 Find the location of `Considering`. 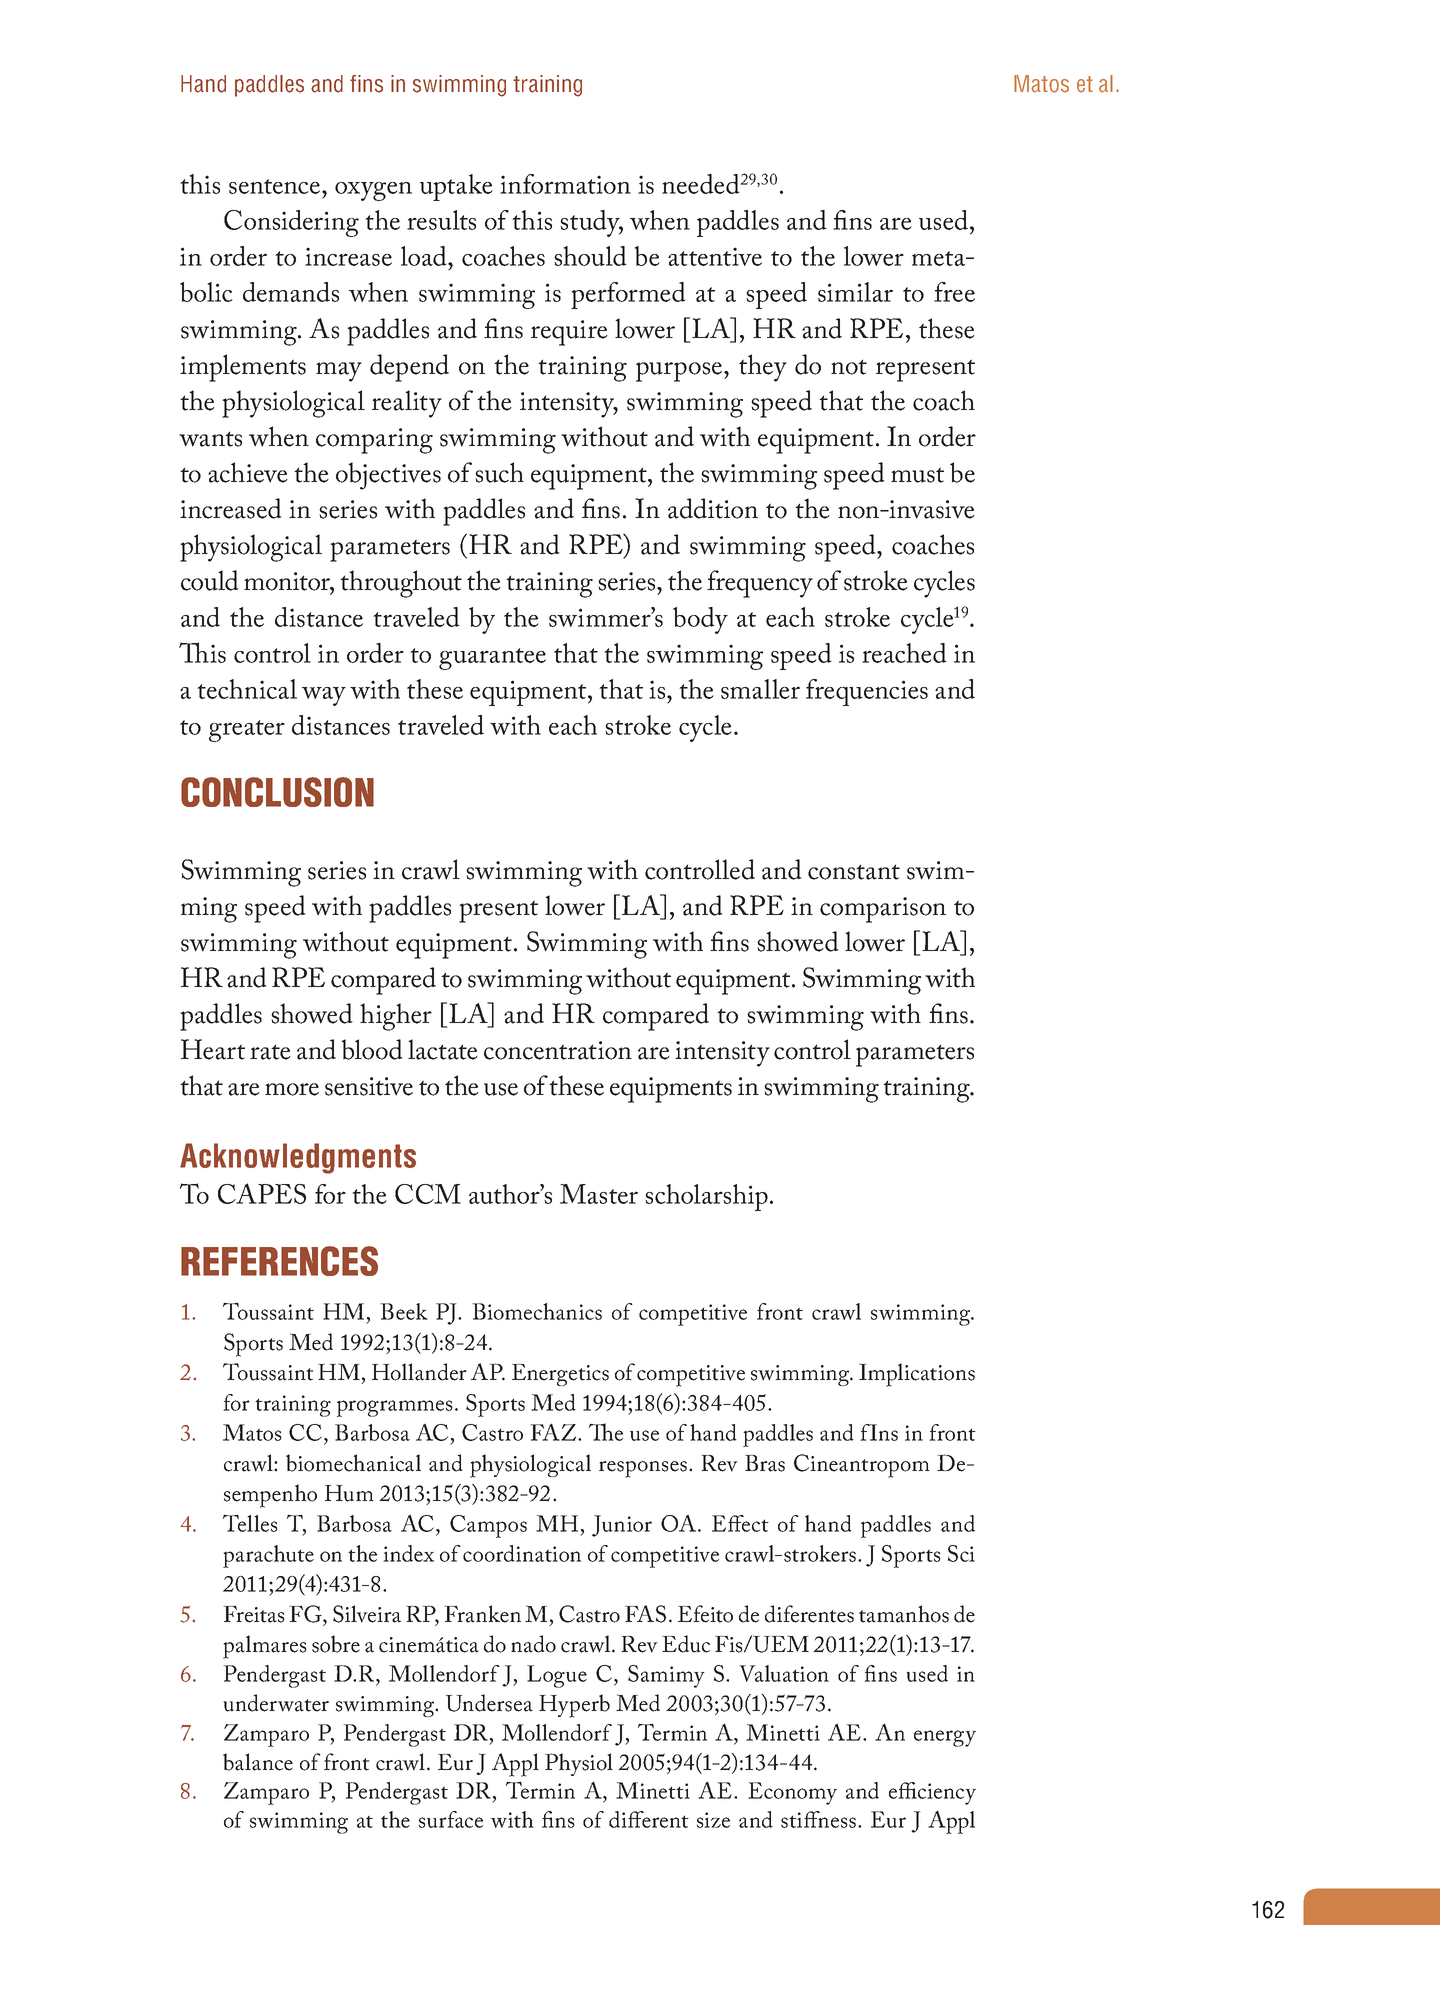

Considering is located at coordinates (291, 223).
